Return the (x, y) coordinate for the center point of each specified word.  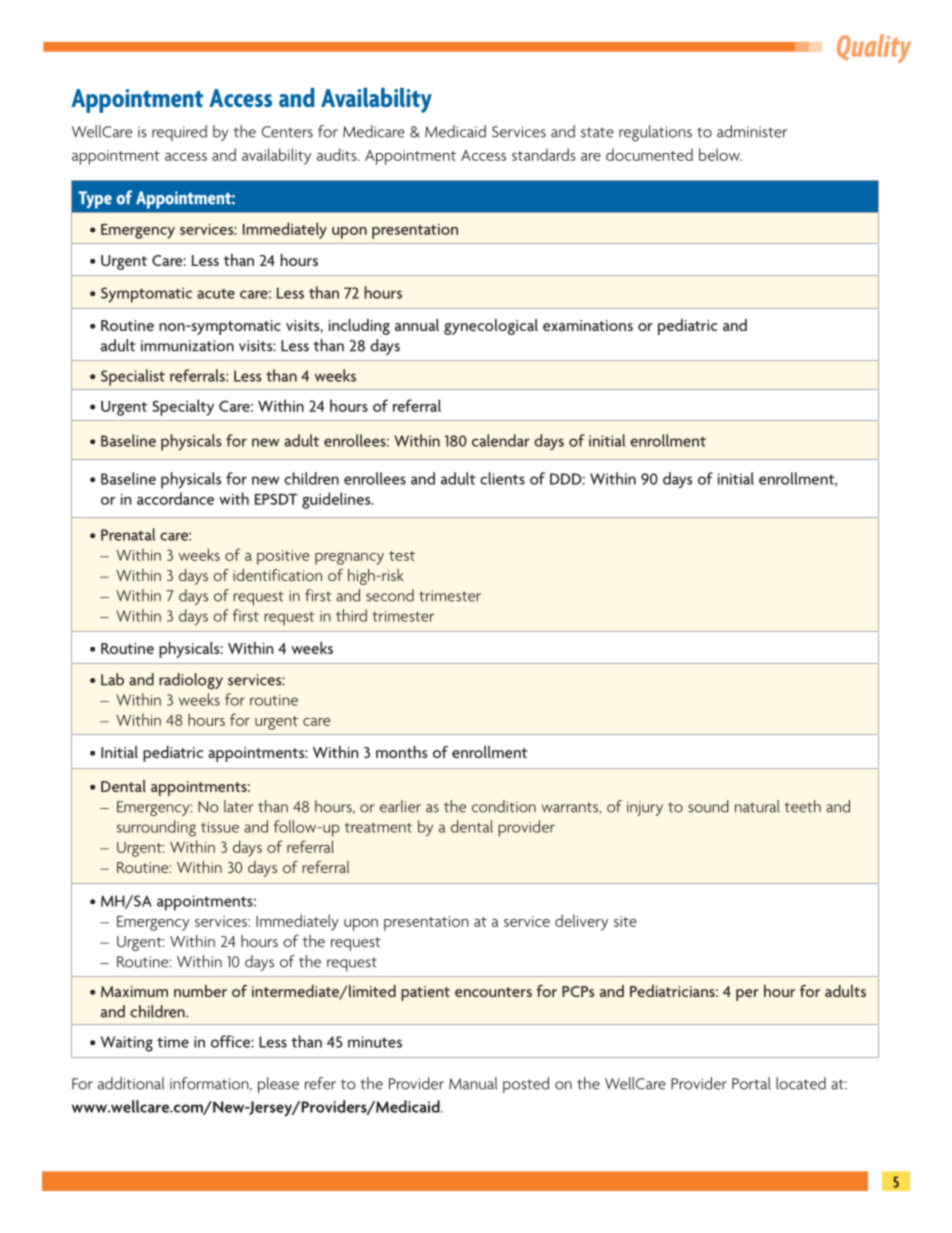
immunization (187, 346)
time (173, 1042)
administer (752, 131)
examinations (588, 325)
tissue (220, 827)
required (179, 133)
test (402, 556)
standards (544, 154)
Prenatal (128, 534)
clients (502, 478)
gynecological (491, 327)
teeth (803, 806)
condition (504, 806)
